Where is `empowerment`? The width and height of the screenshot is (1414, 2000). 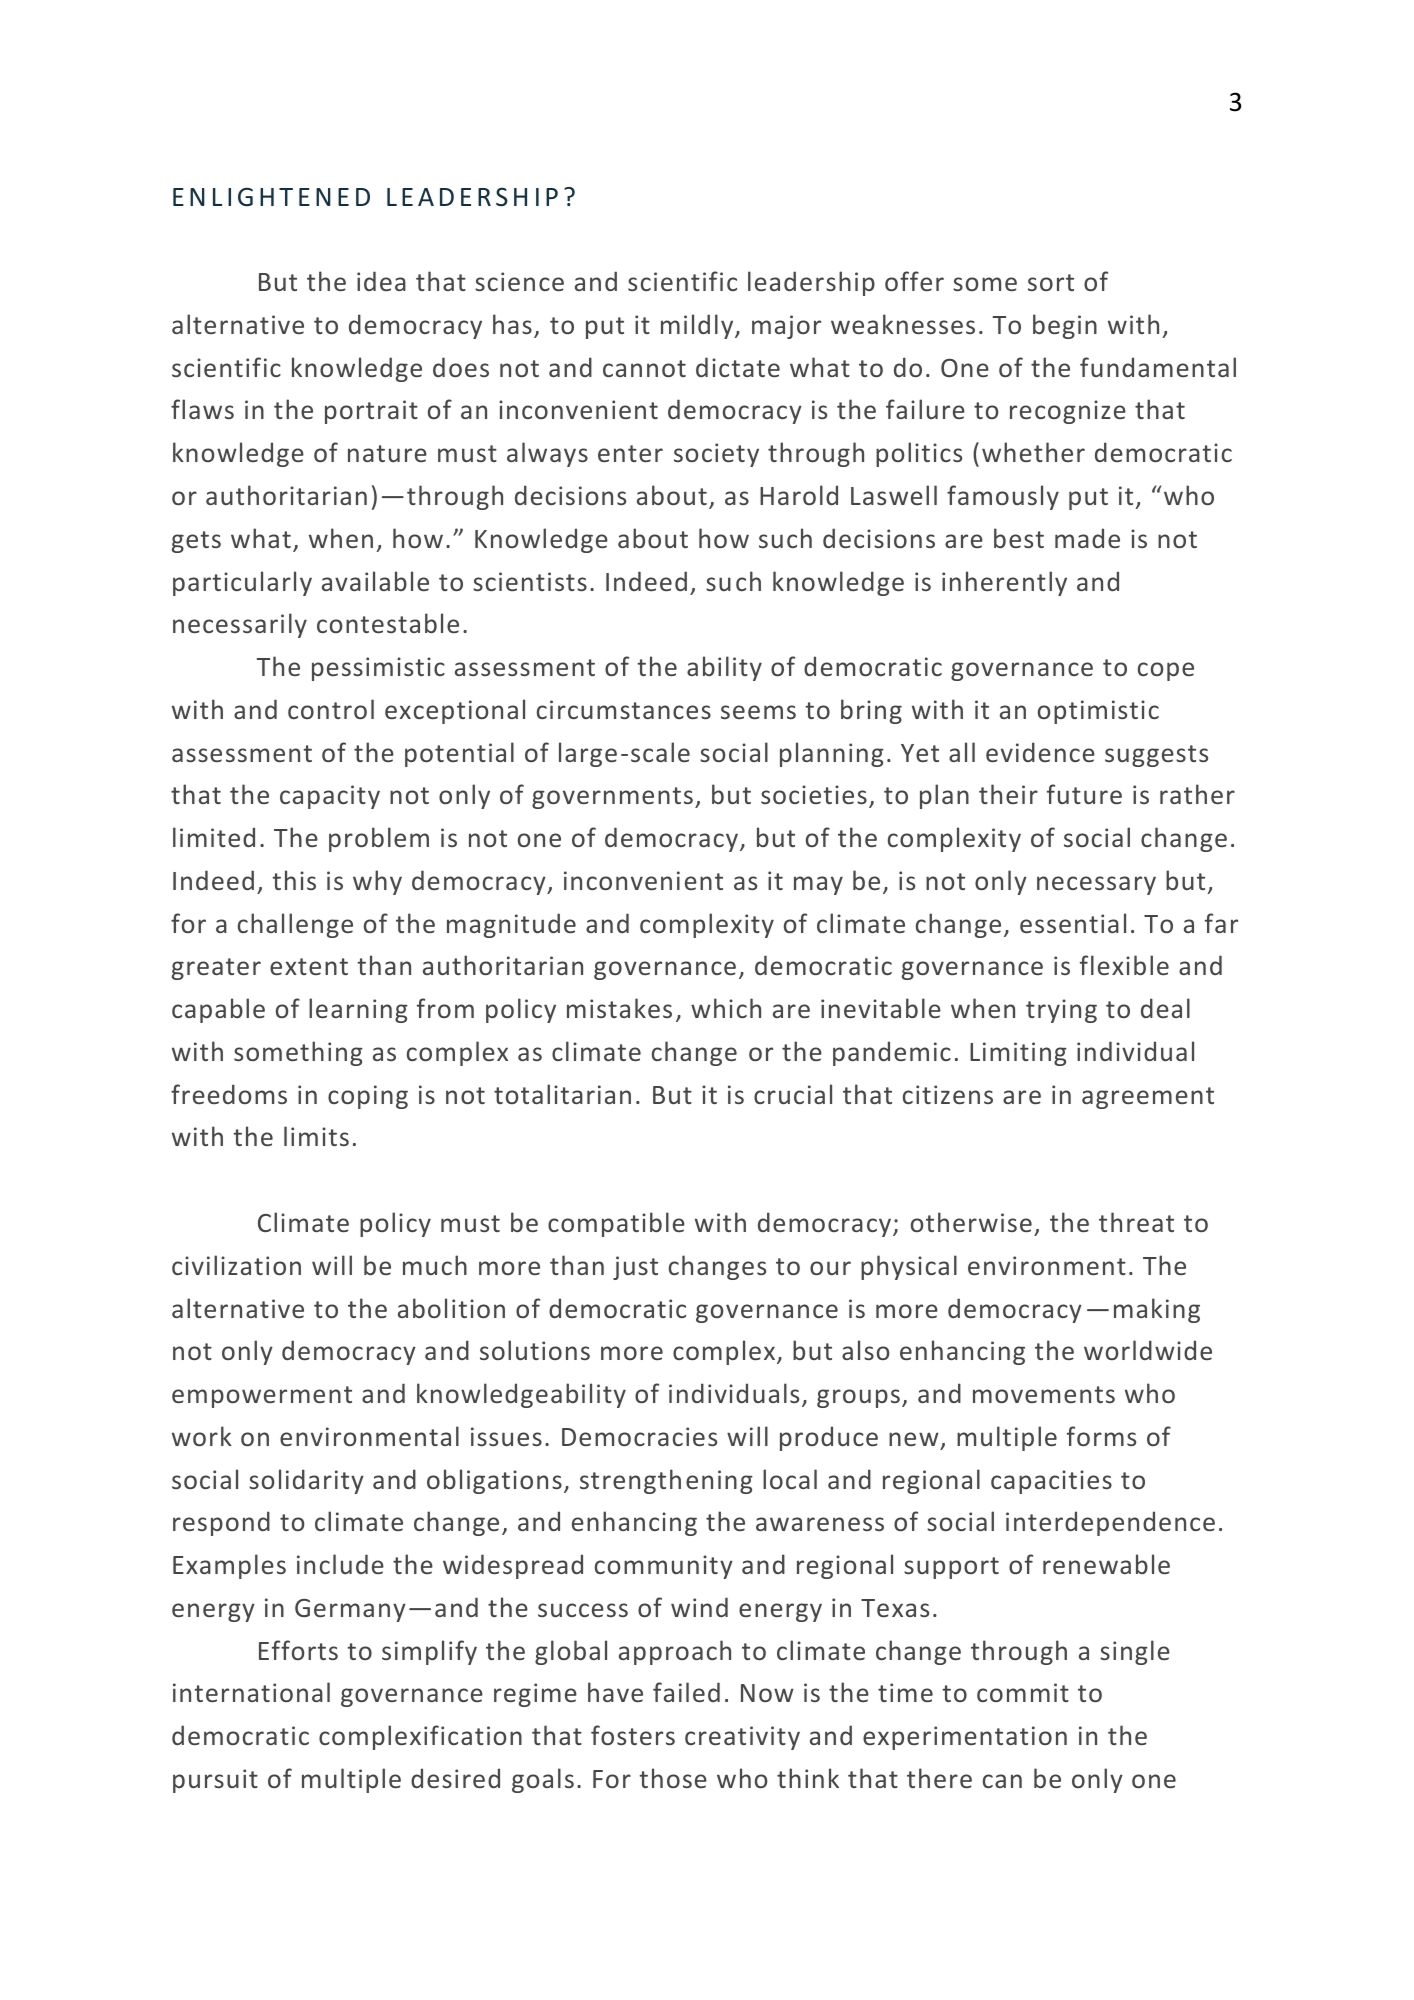 empowerment is located at coordinates (262, 1397).
